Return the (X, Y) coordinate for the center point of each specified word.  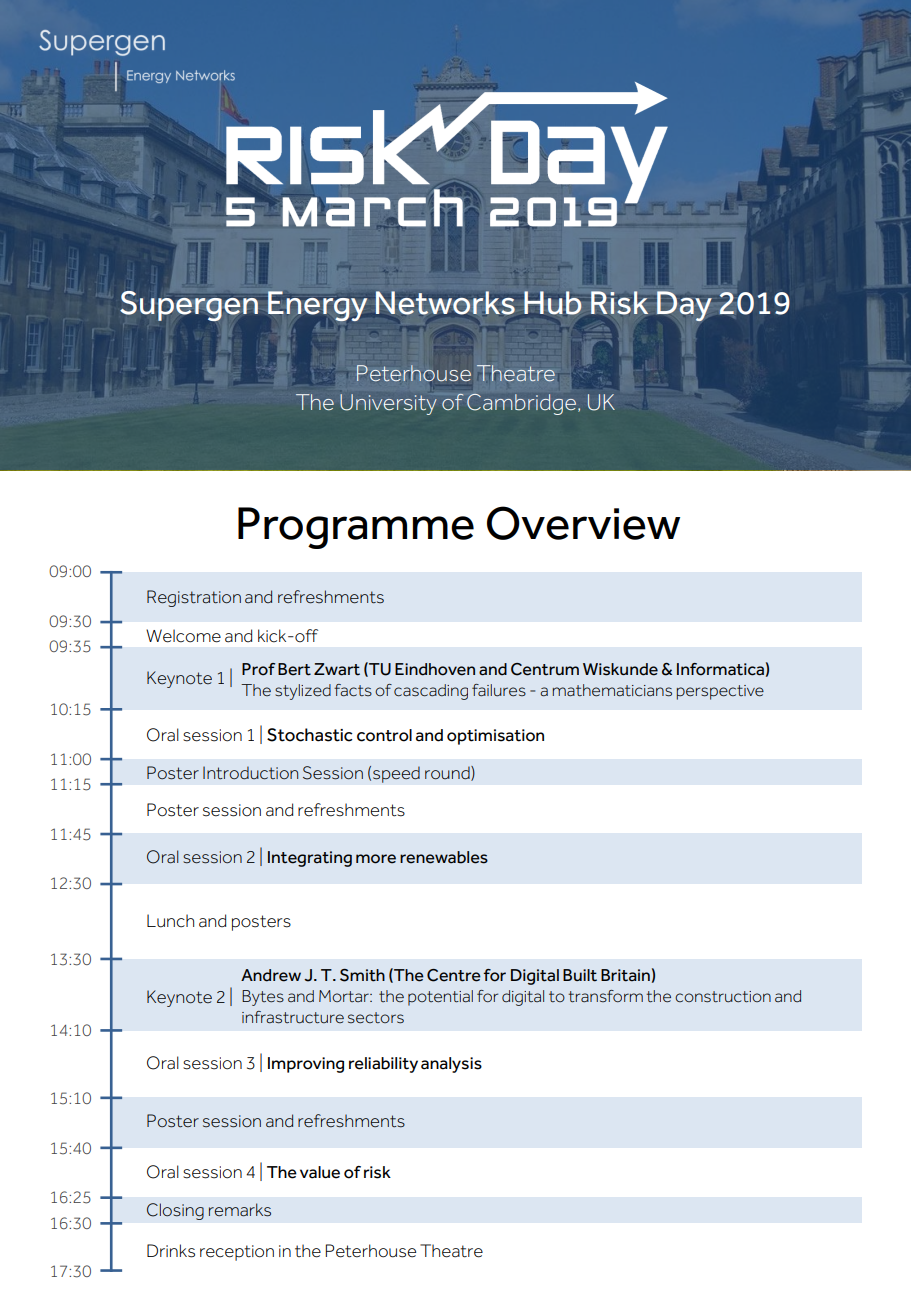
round (448, 773)
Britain (625, 975)
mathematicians (612, 690)
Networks (444, 304)
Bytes (263, 998)
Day (684, 306)
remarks (240, 1210)
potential (440, 998)
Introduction (250, 773)
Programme (356, 528)
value (320, 1172)
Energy (317, 306)
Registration (194, 598)
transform (605, 996)
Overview (583, 523)
